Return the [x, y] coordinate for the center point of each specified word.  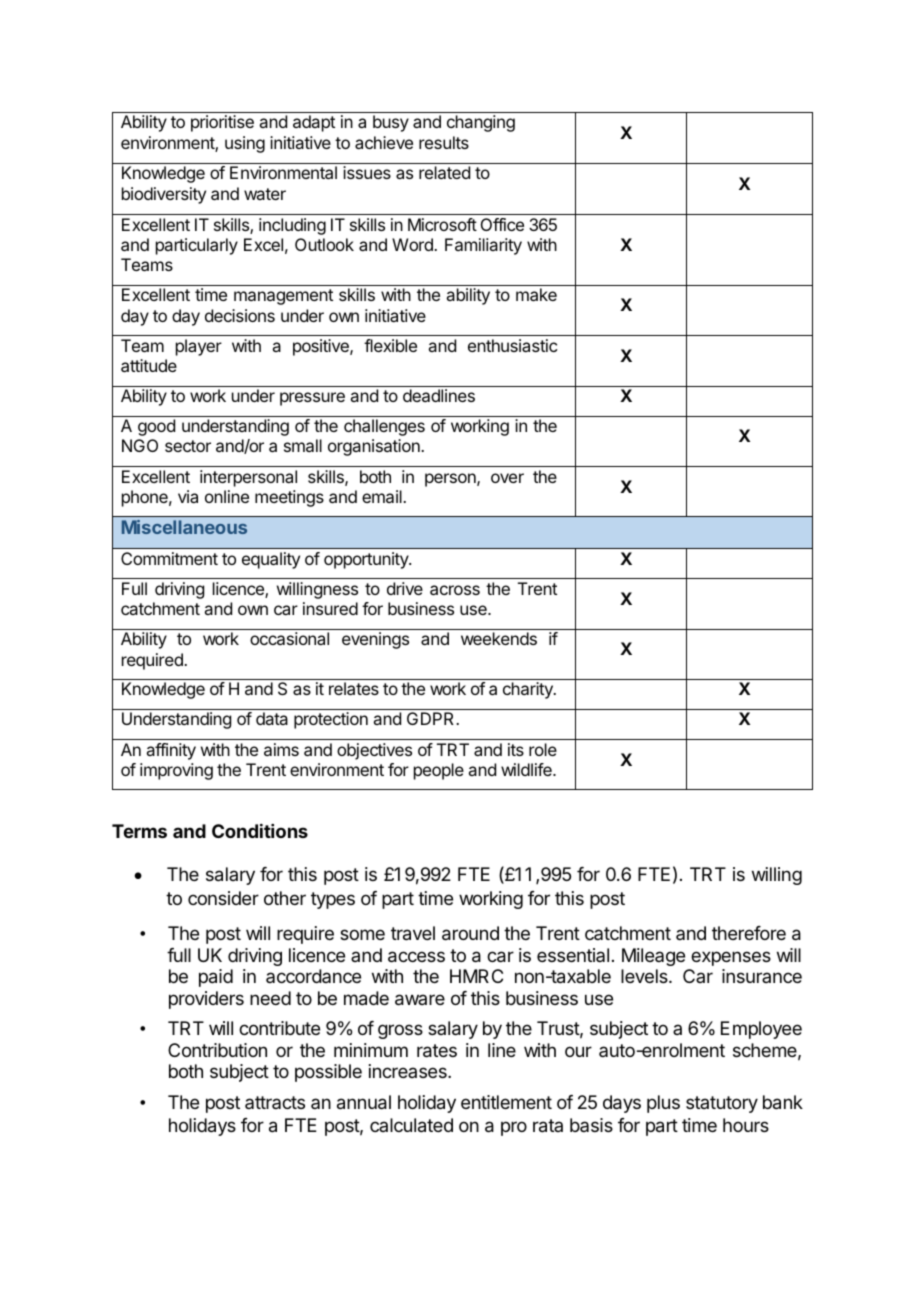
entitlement [506, 1102]
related [444, 172]
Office [502, 224]
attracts [275, 1102]
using [245, 144]
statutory [722, 1104]
